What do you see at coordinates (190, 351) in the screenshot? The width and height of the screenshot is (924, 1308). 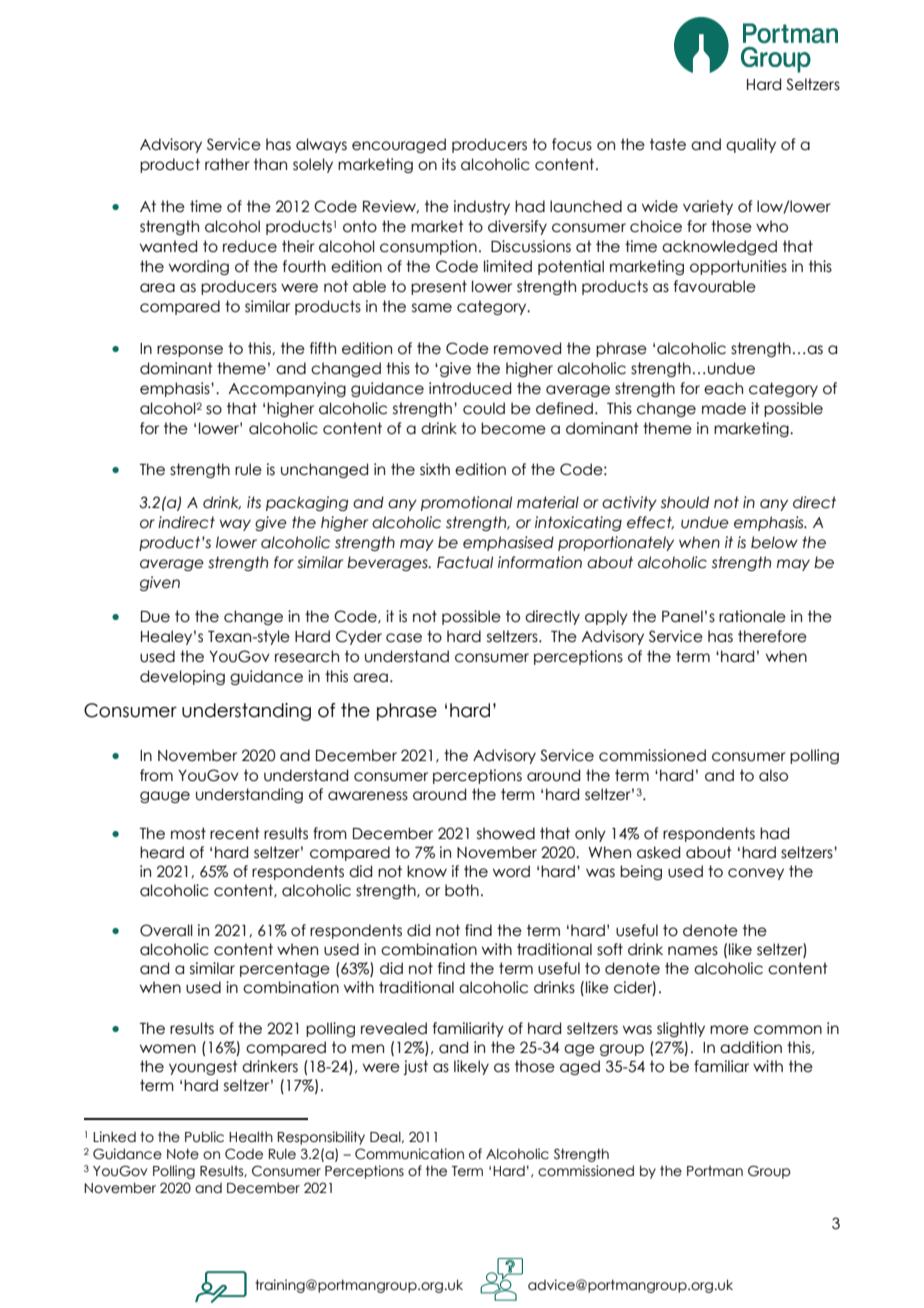 I see `response` at bounding box center [190, 351].
